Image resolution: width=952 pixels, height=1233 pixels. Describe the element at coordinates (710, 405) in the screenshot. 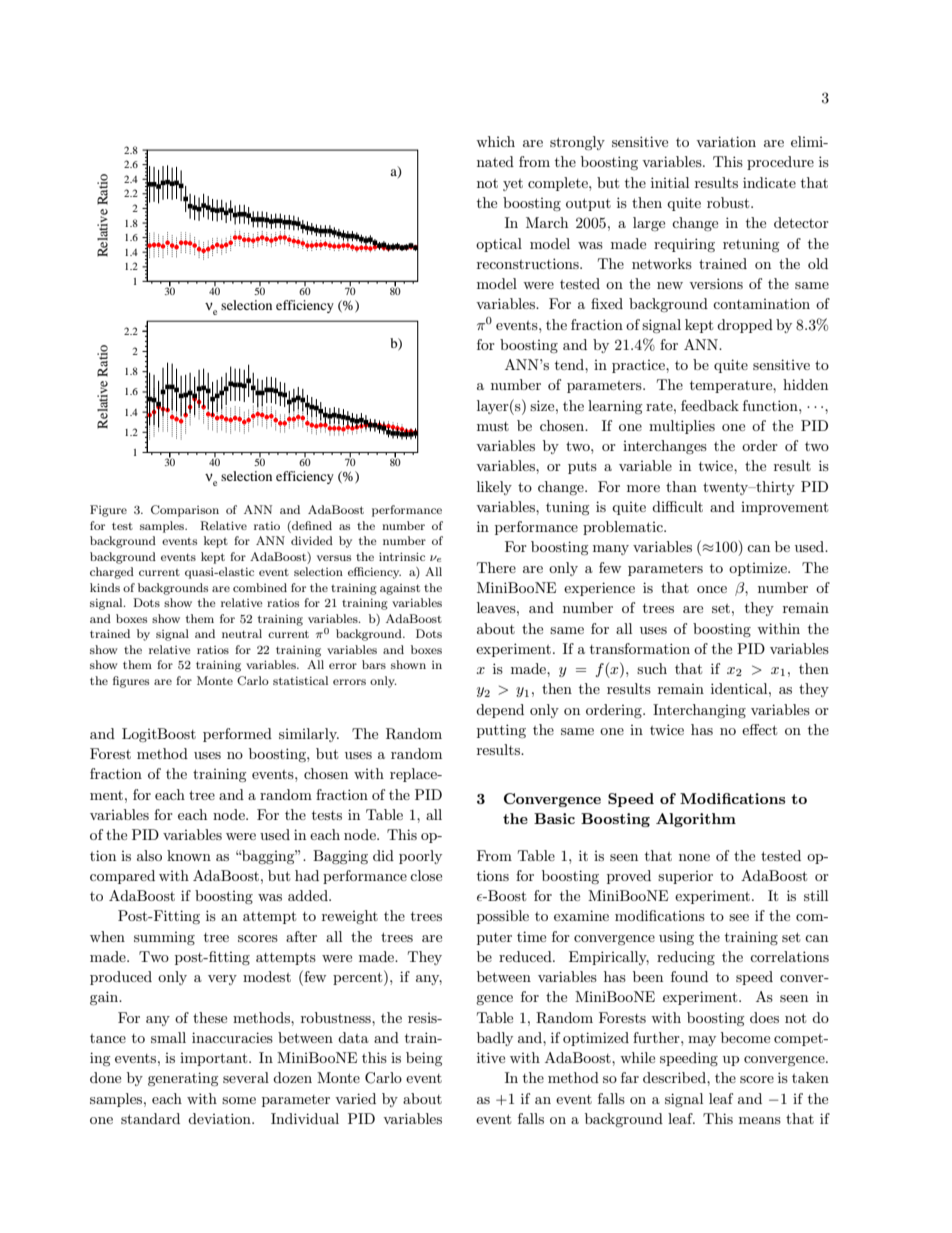

I see `feedback` at that location.
